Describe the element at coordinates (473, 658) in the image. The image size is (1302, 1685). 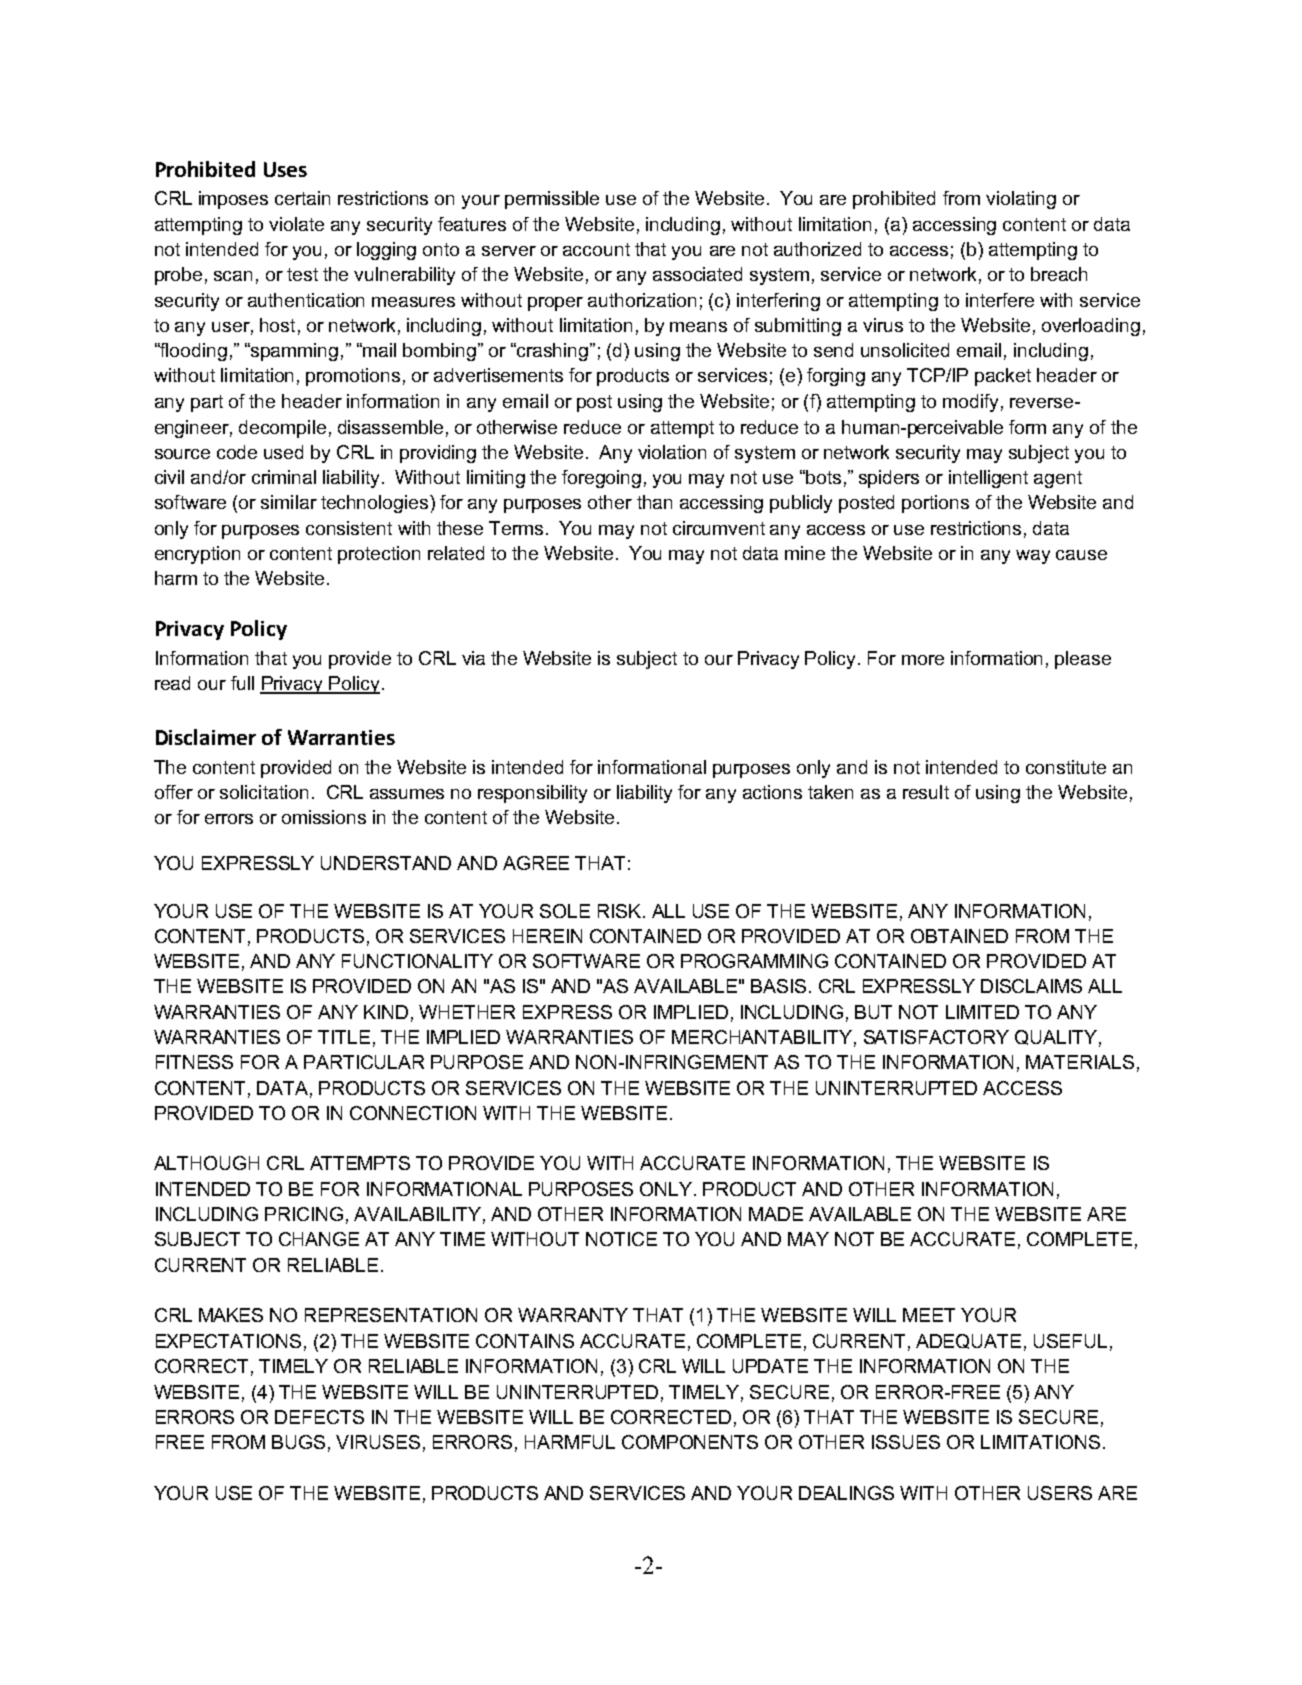
I see `via` at that location.
